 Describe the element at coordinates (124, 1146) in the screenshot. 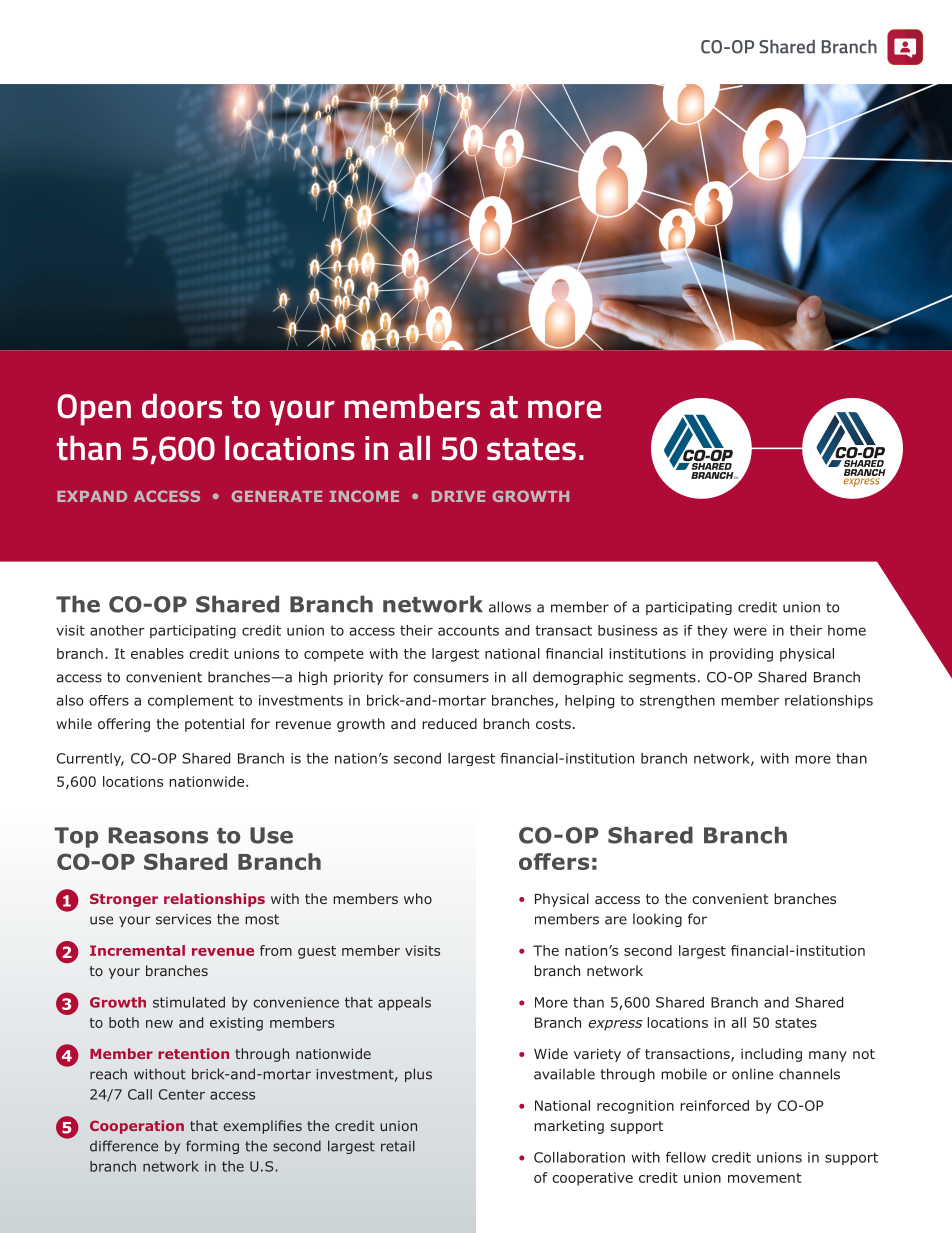

I see `difference` at that location.
